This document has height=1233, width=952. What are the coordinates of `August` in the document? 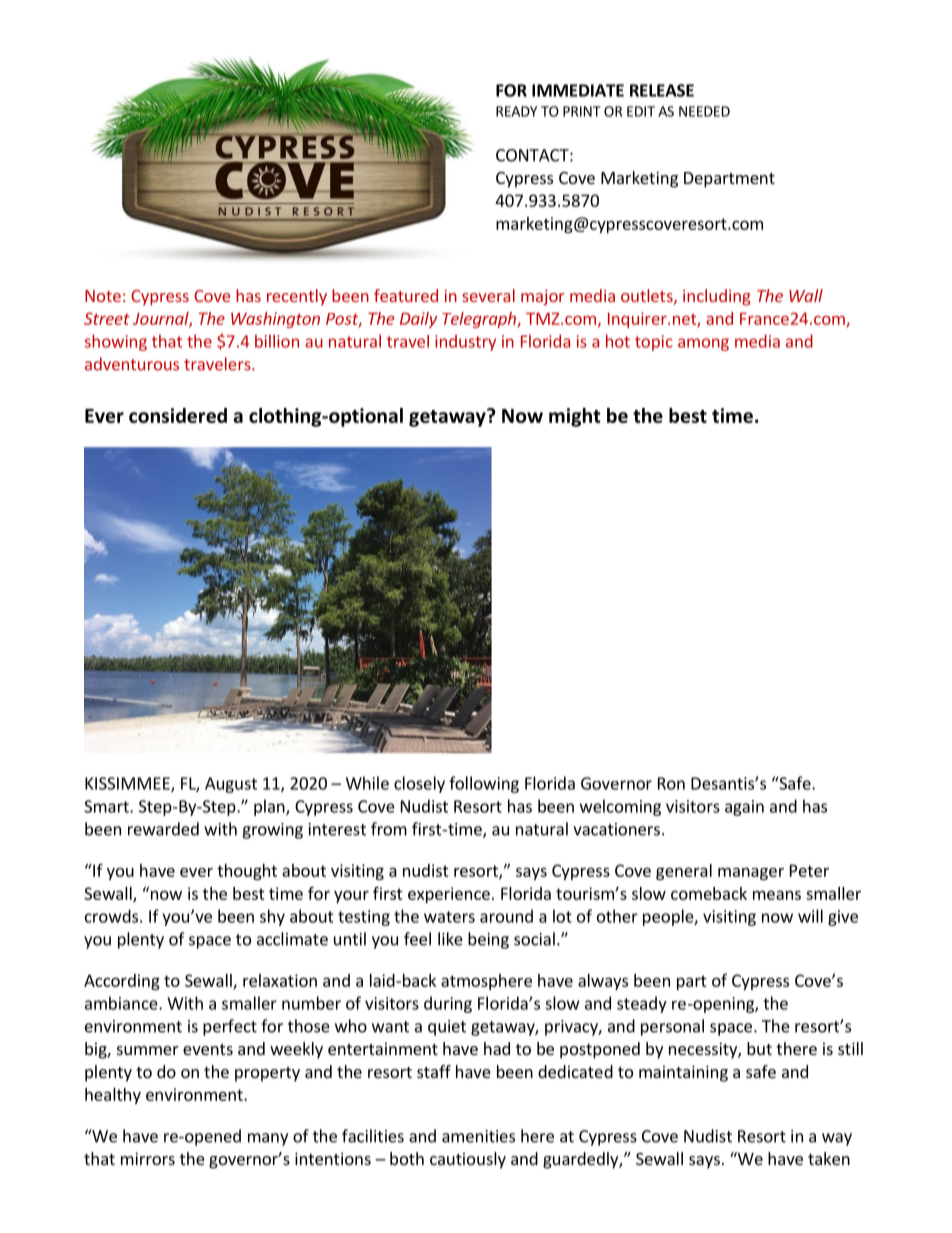 It's located at (231, 785).
